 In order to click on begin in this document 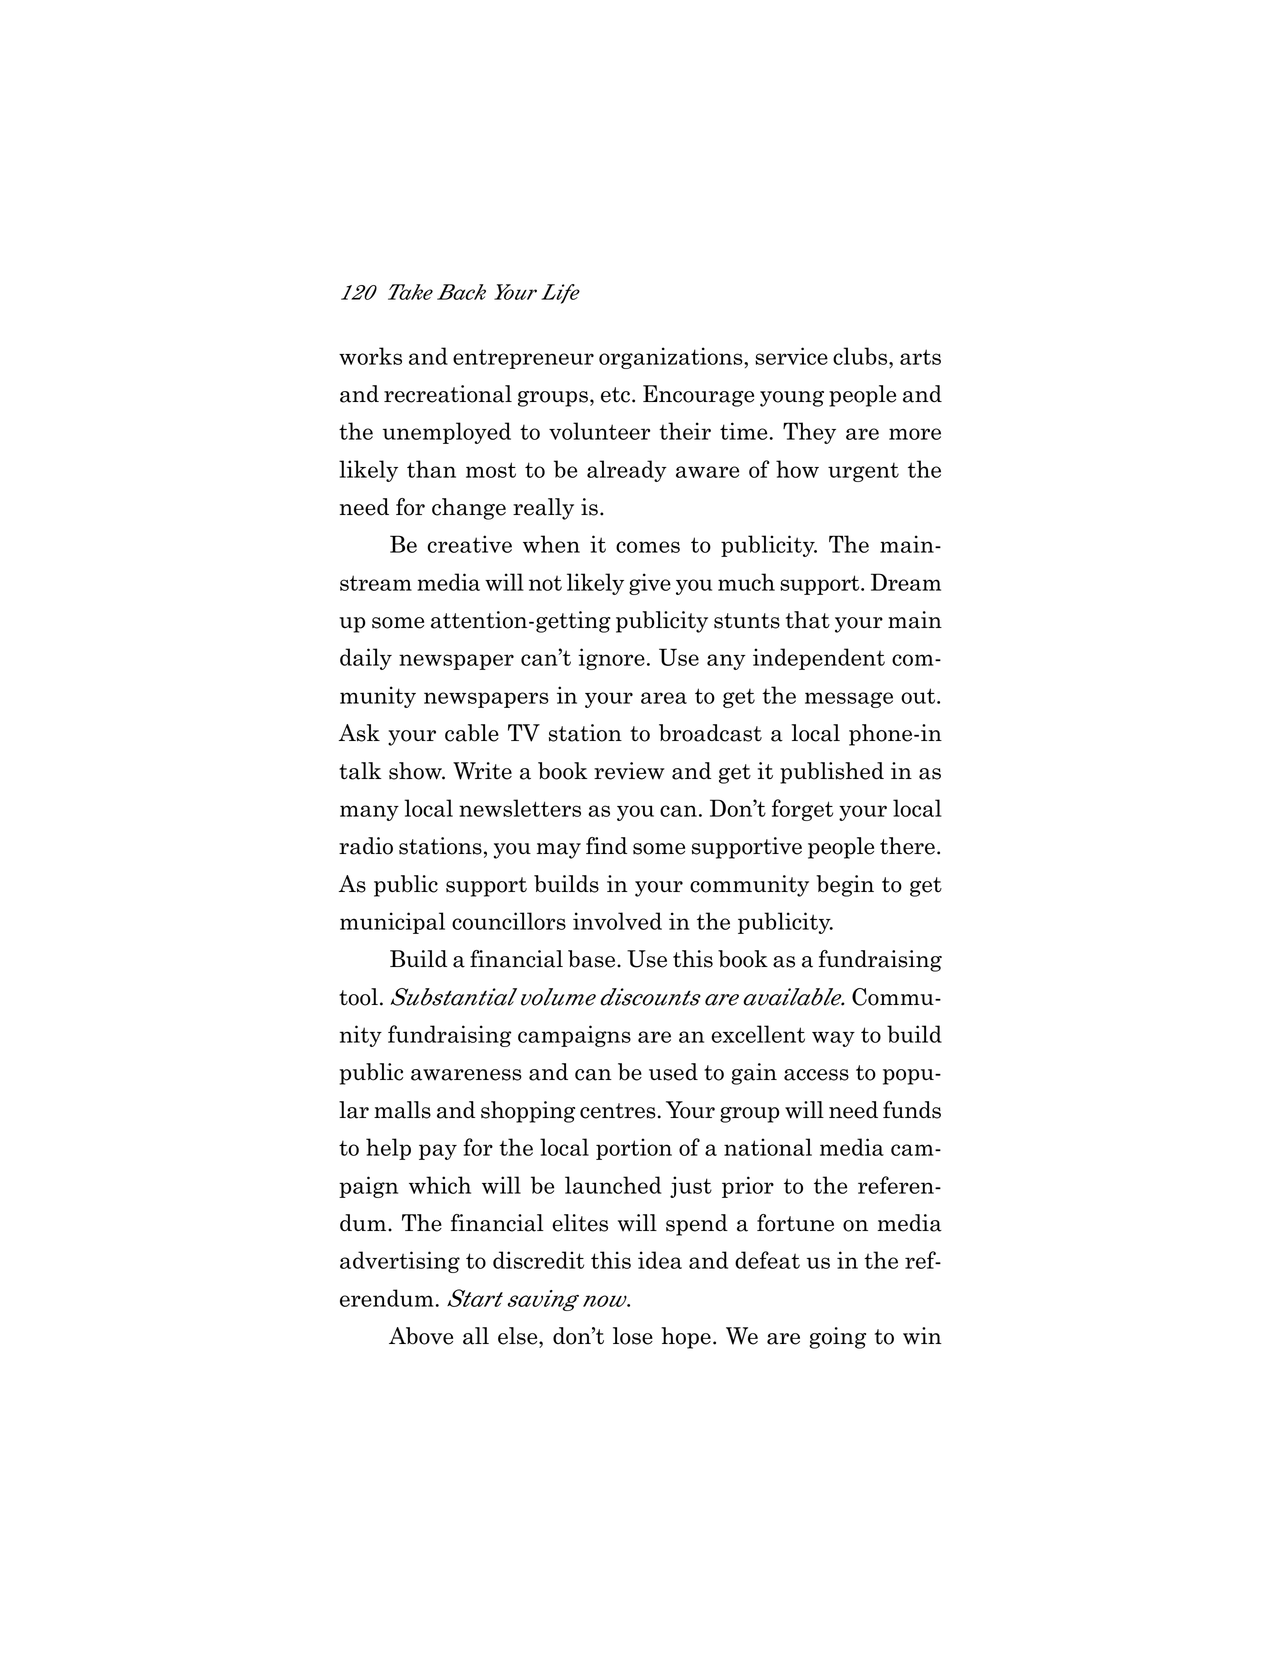, I will do `click(845, 886)`.
